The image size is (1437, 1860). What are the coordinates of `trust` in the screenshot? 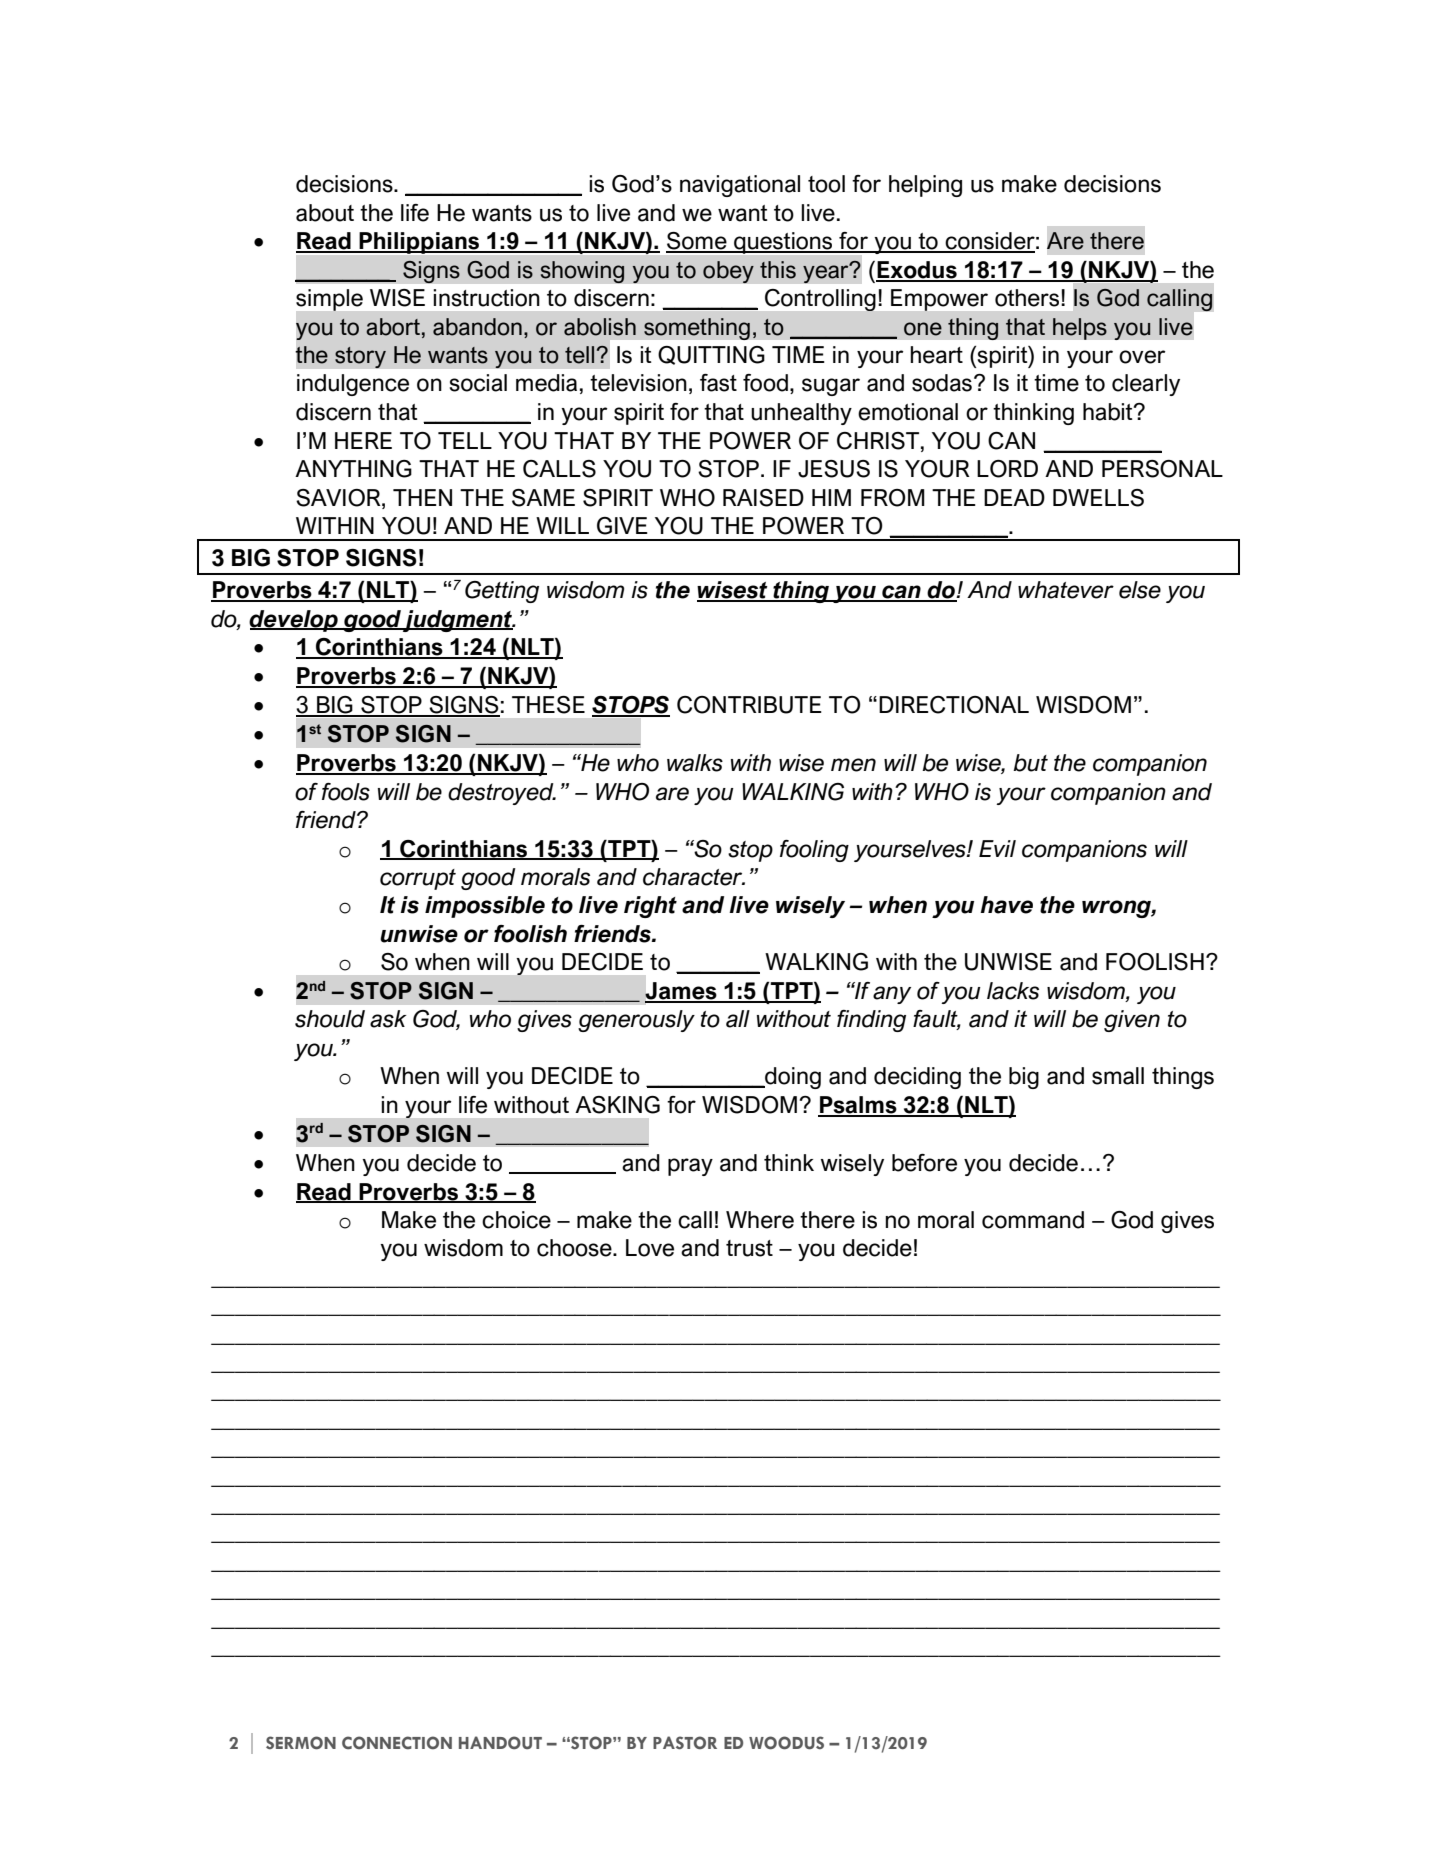 It's located at (749, 1248).
